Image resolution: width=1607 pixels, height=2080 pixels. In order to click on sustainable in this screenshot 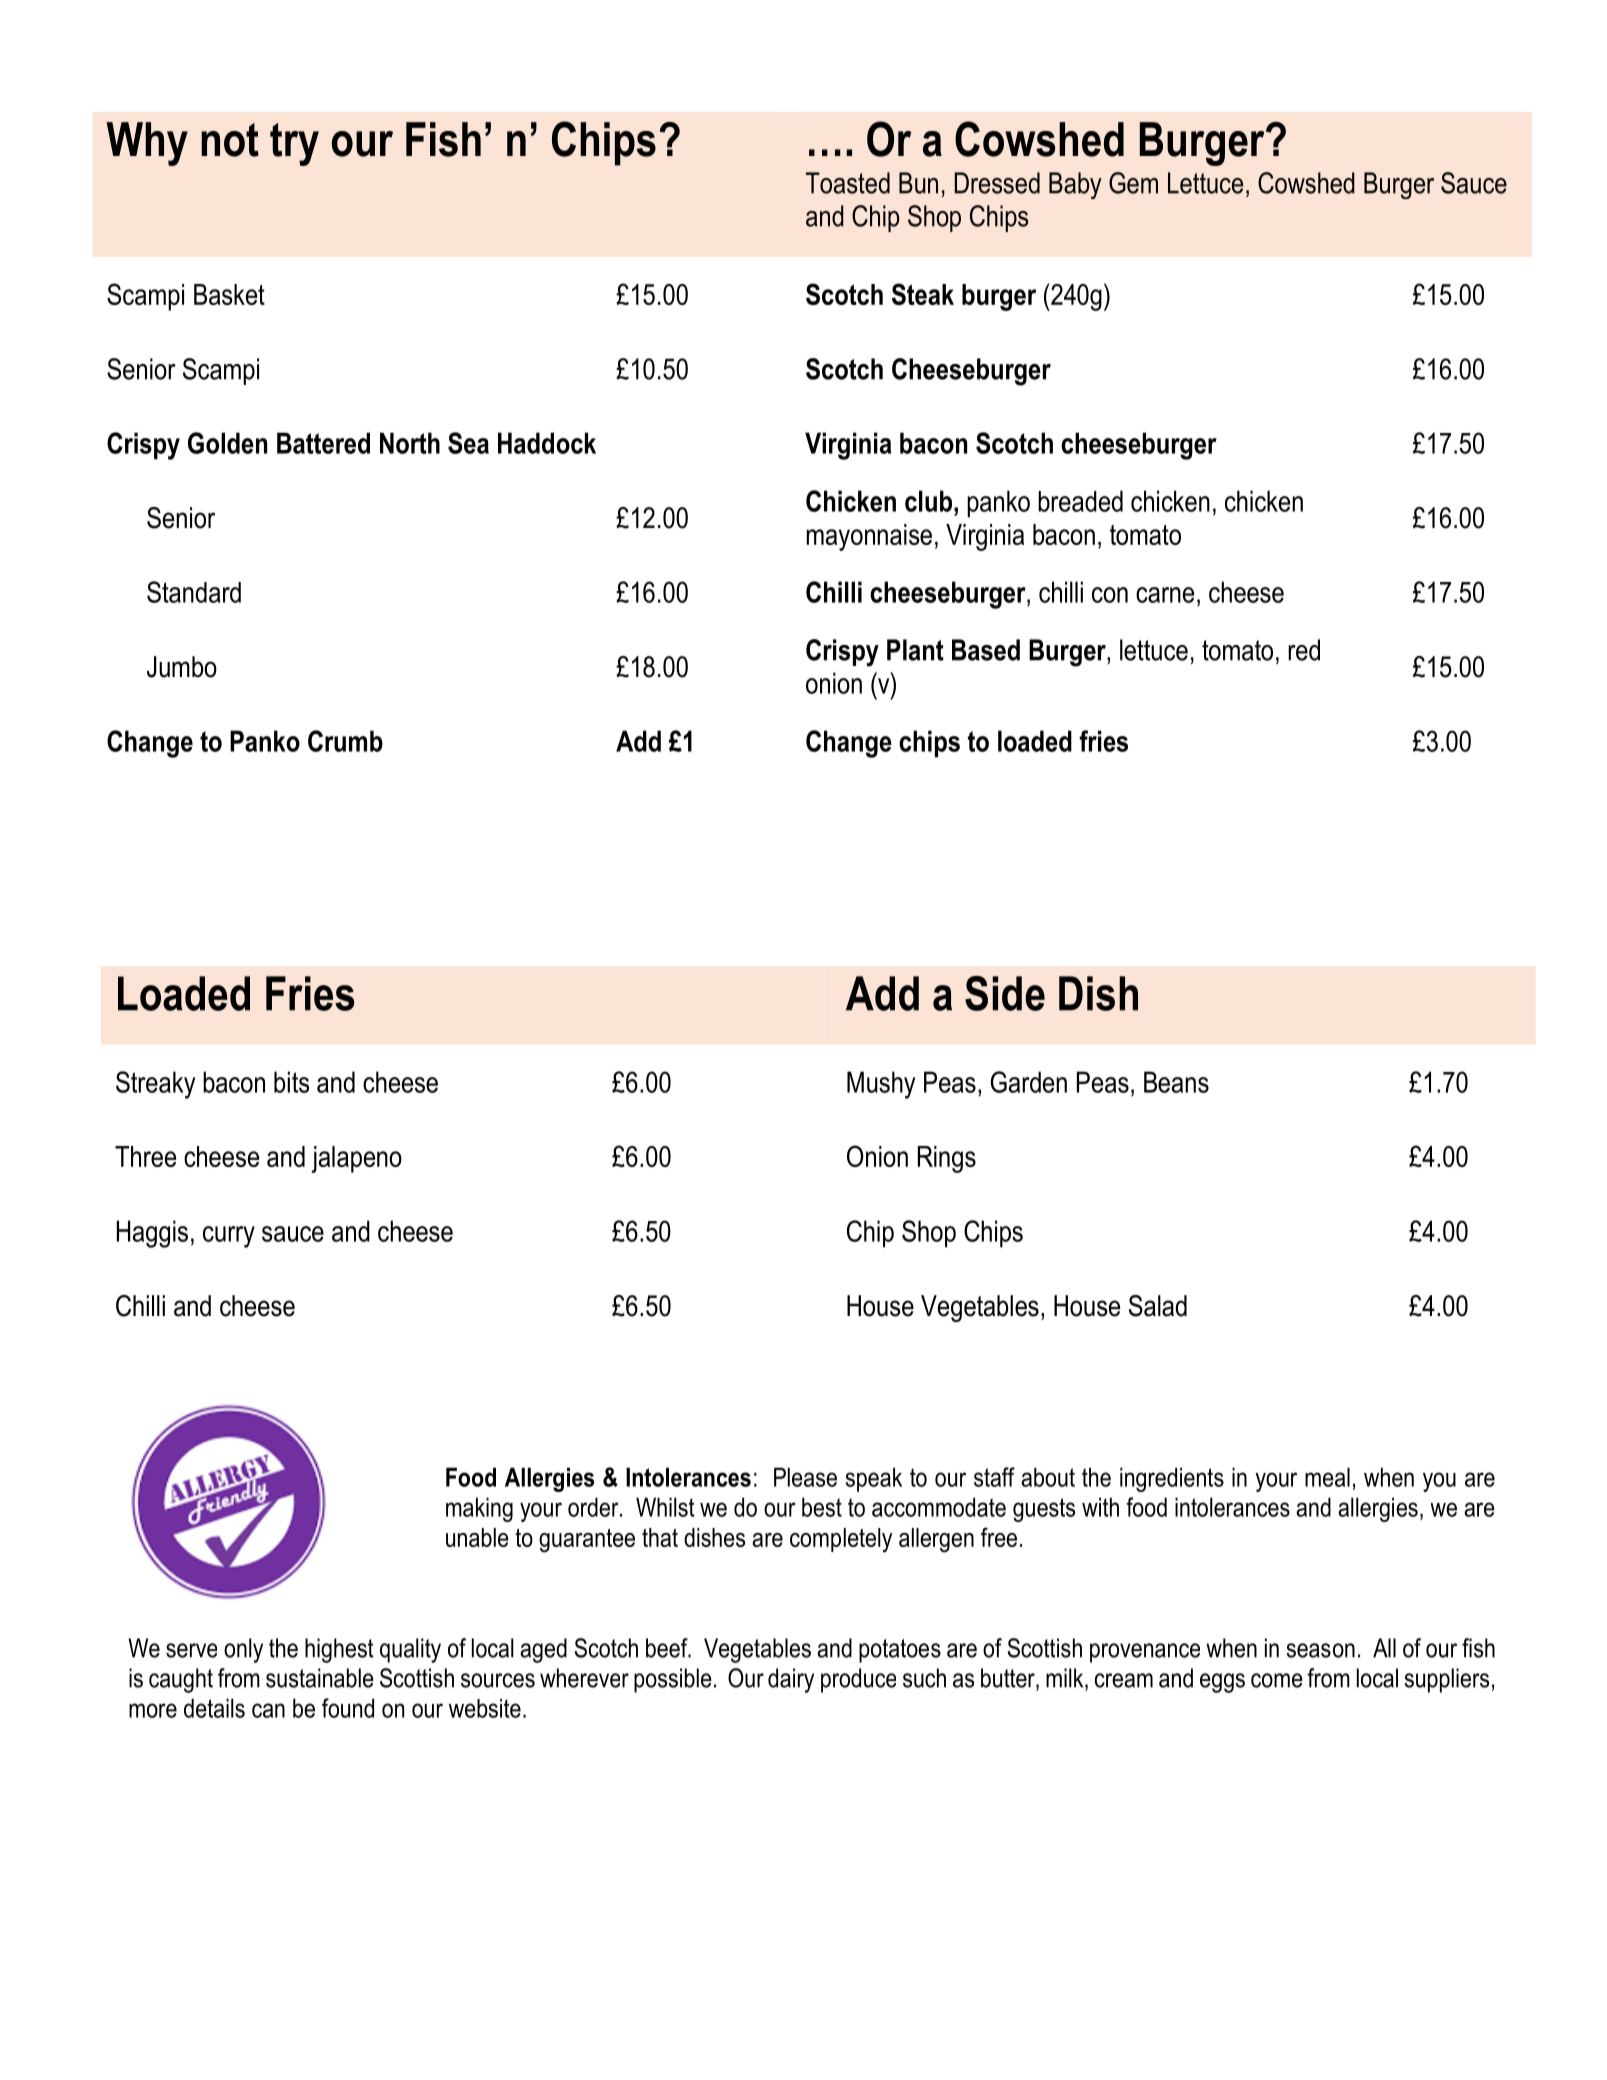, I will do `click(320, 1678)`.
